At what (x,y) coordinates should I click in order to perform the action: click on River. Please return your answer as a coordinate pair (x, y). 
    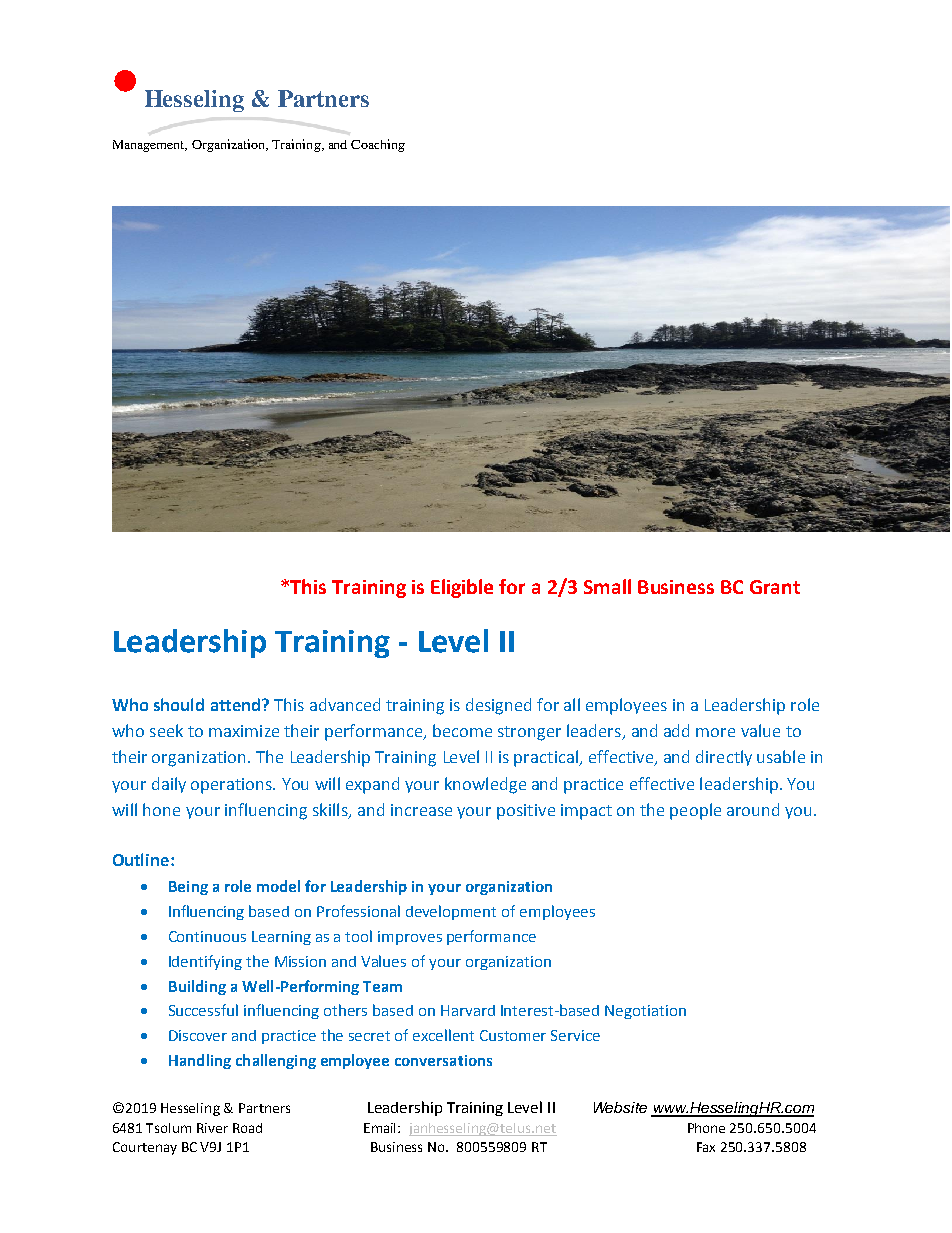
    Looking at the image, I should click on (212, 1128).
